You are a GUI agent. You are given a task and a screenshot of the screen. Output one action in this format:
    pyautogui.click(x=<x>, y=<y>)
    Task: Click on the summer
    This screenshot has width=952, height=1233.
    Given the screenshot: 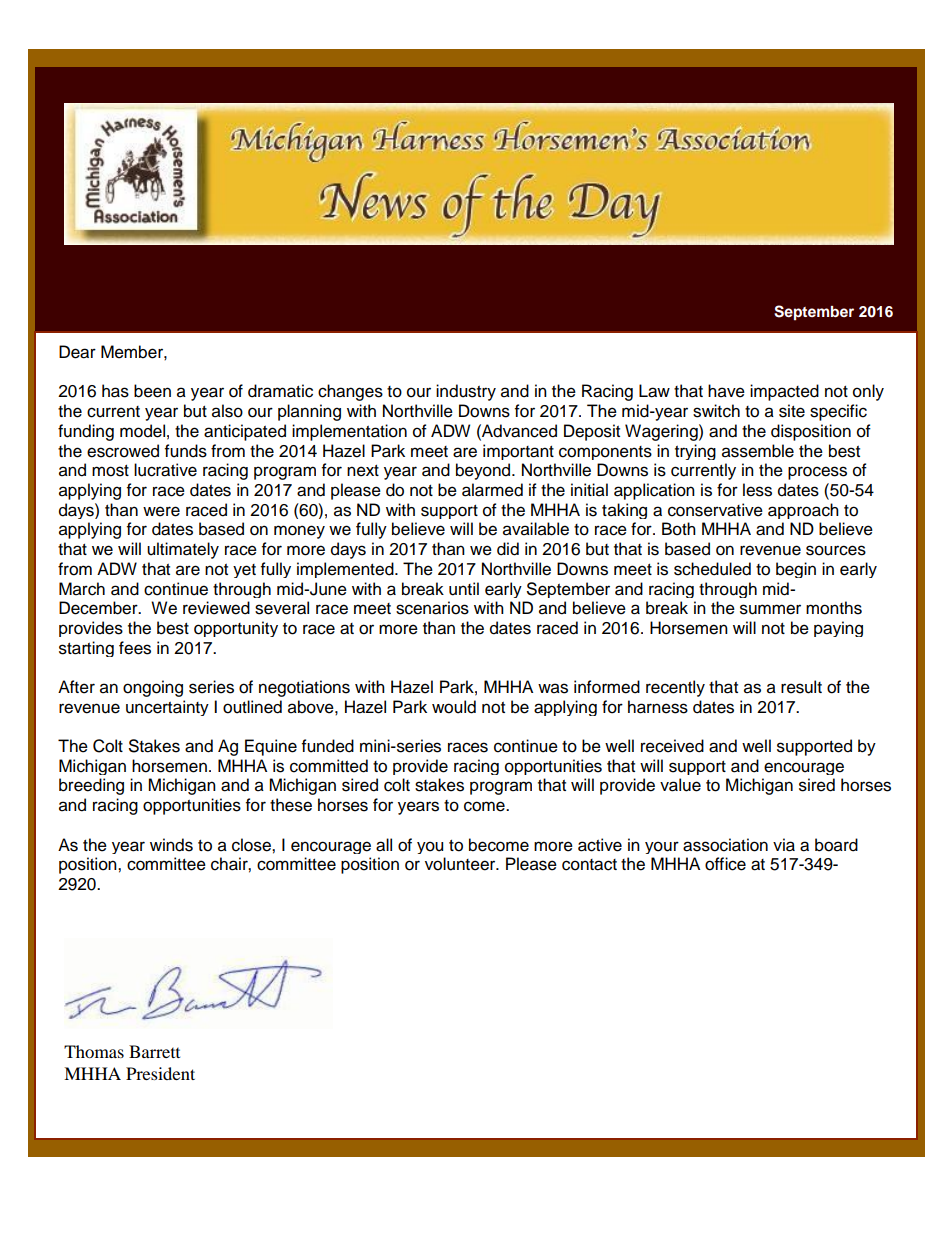 What is the action you would take?
    pyautogui.click(x=770, y=609)
